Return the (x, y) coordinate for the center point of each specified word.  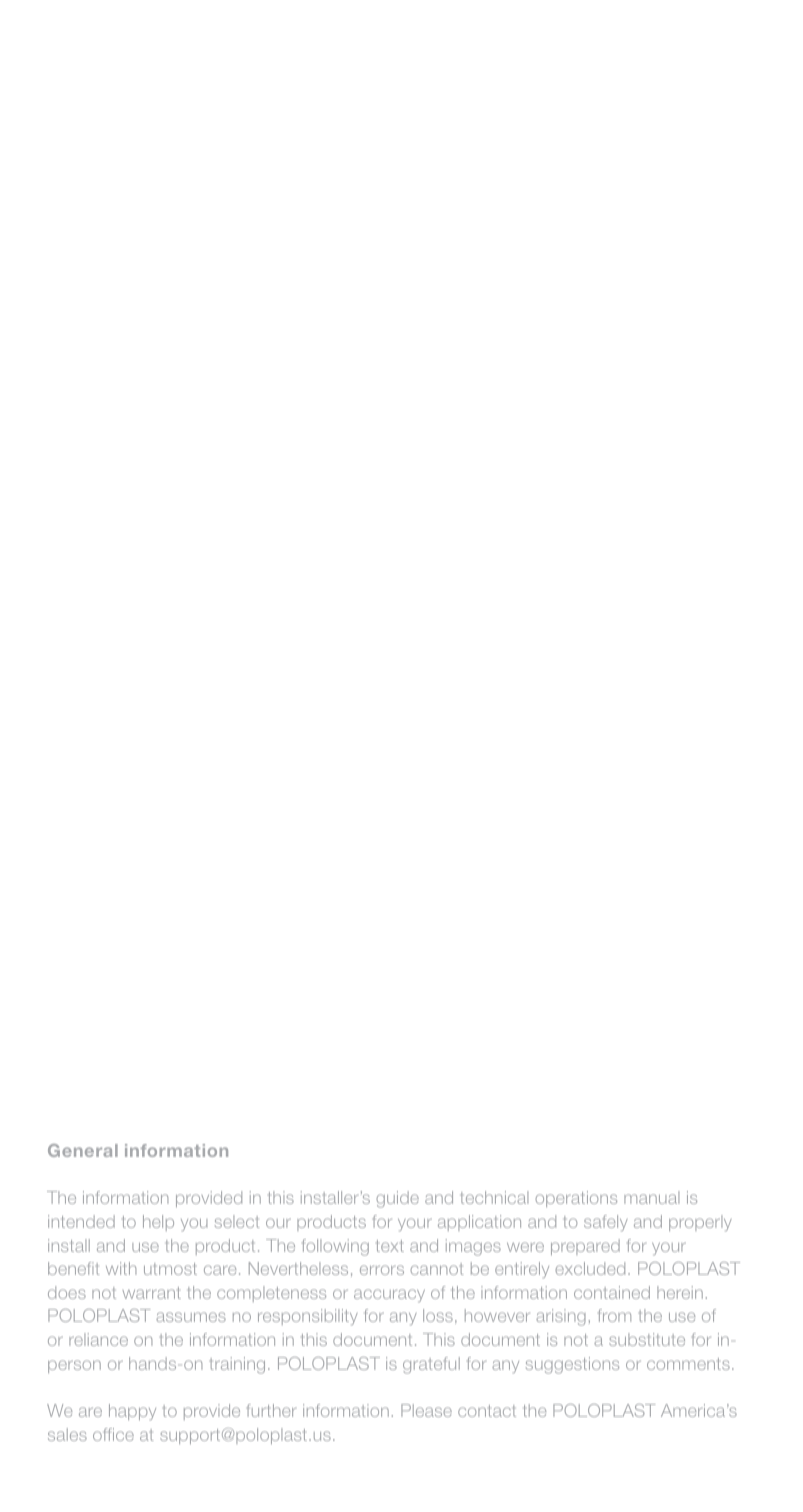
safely (606, 1223)
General (83, 1150)
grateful (431, 1365)
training (237, 1365)
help (158, 1223)
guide (397, 1199)
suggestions (572, 1365)
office (113, 1434)
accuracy (389, 1295)
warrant (152, 1293)
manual (651, 1197)
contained (612, 1292)
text (390, 1246)
